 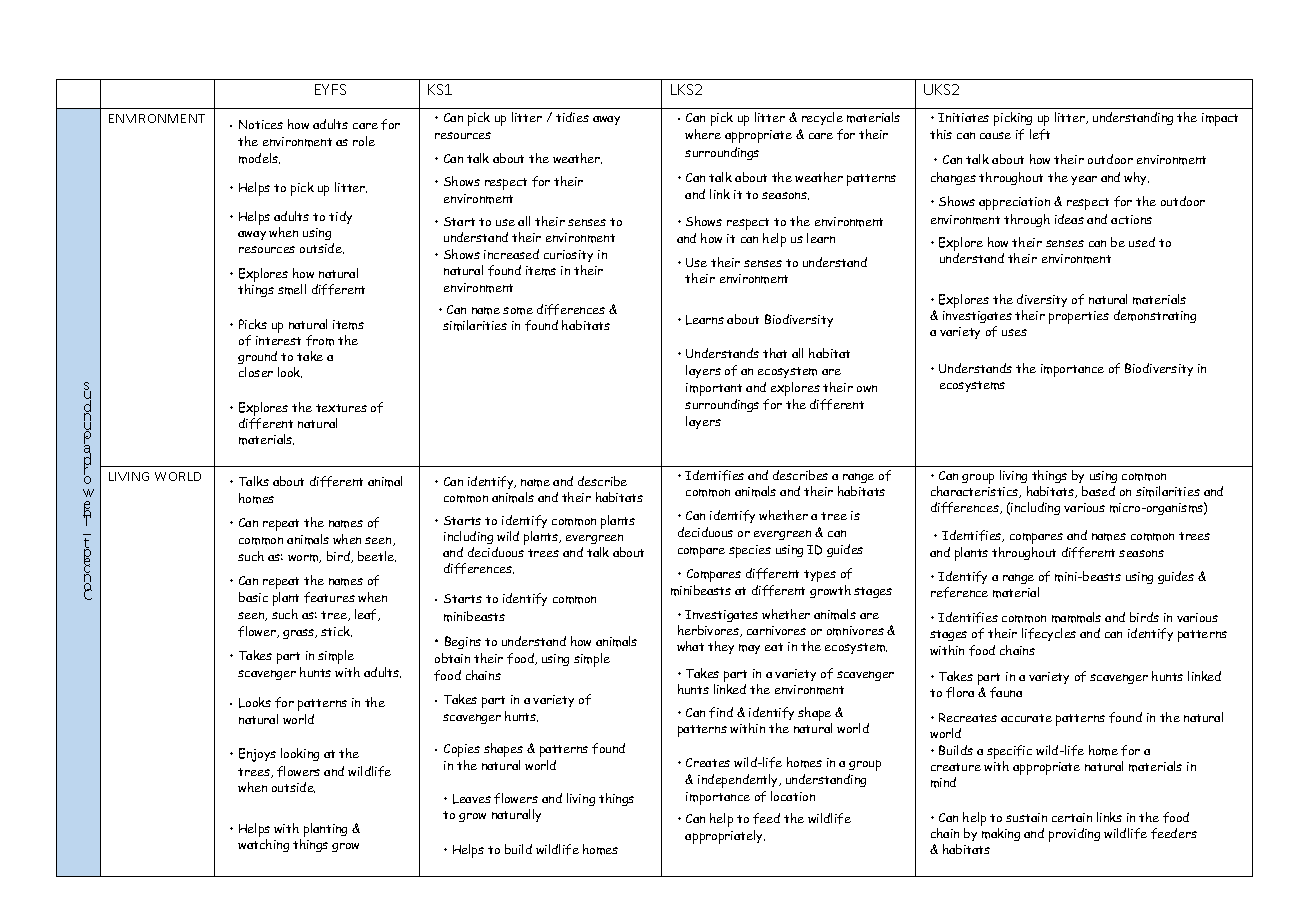 I want to click on where, so click(x=703, y=134).
